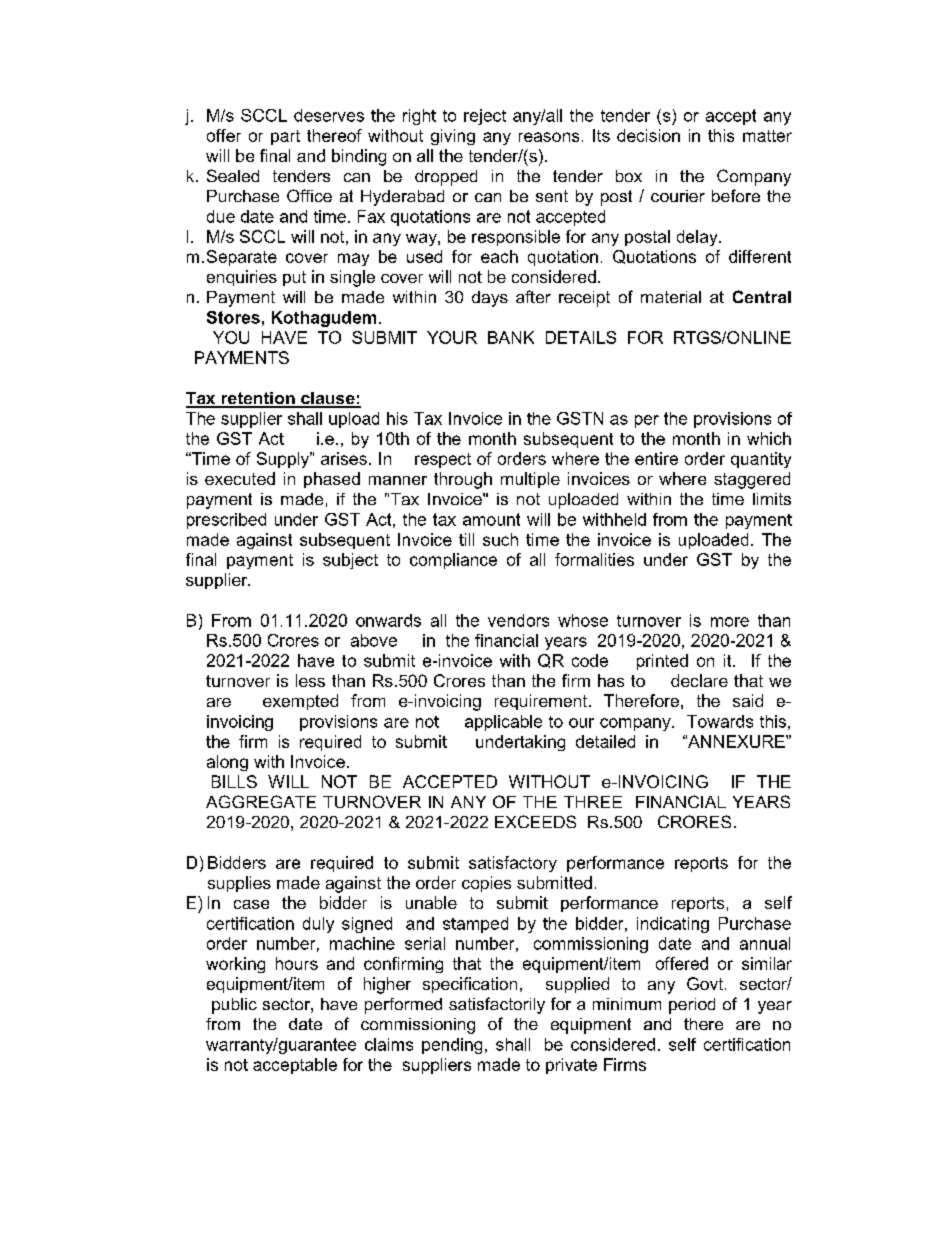 This screenshot has height=1233, width=952. I want to click on satisfactorily, so click(497, 1005).
